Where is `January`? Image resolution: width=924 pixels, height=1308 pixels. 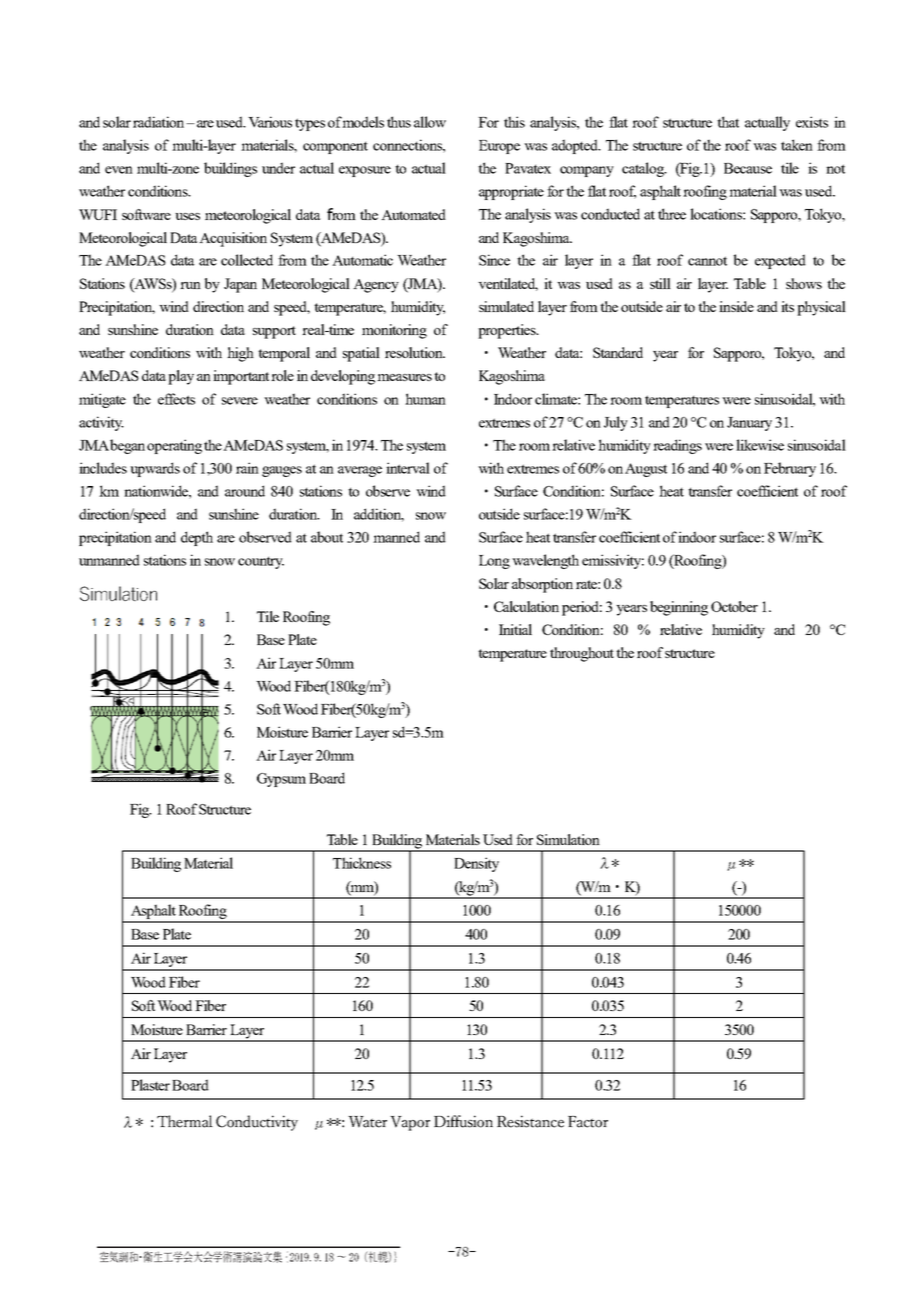 January is located at coordinates (749, 424).
